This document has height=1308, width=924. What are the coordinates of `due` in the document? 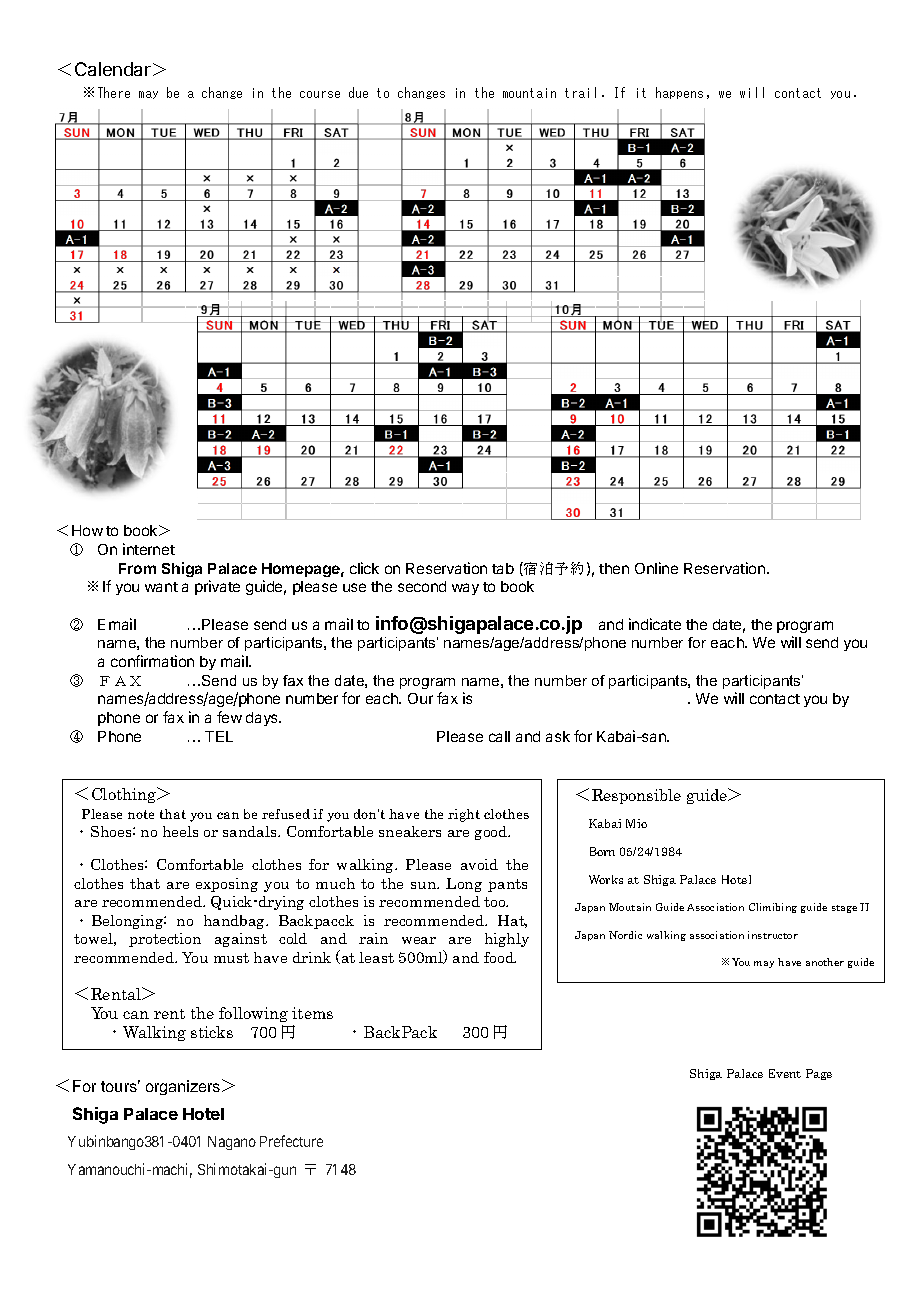 It's located at (358, 92).
